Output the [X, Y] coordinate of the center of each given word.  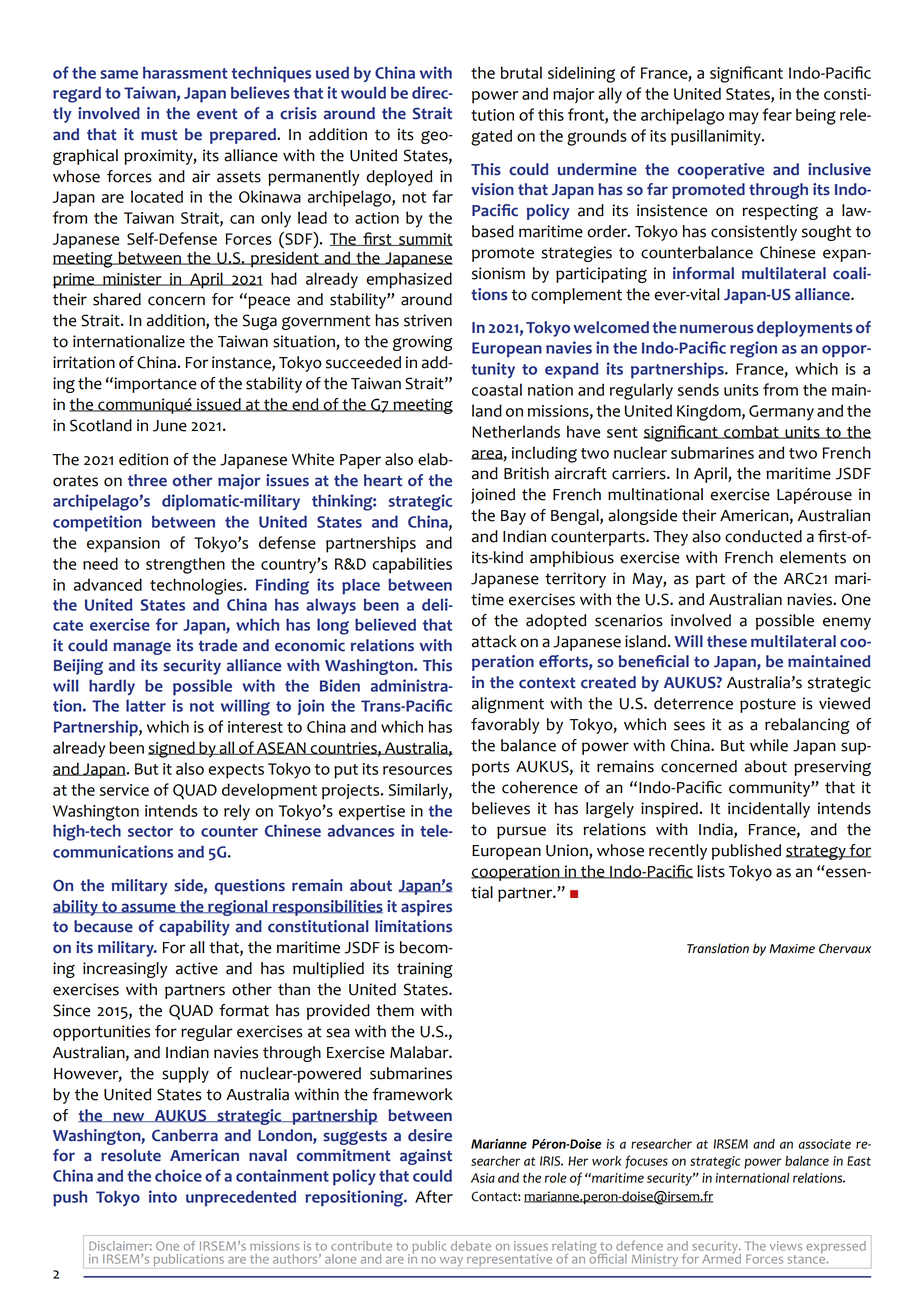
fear [777, 114]
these [727, 641]
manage [142, 648]
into [163, 1196]
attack [494, 641]
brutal [521, 72]
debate [471, 1246]
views [786, 1246]
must [159, 135]
